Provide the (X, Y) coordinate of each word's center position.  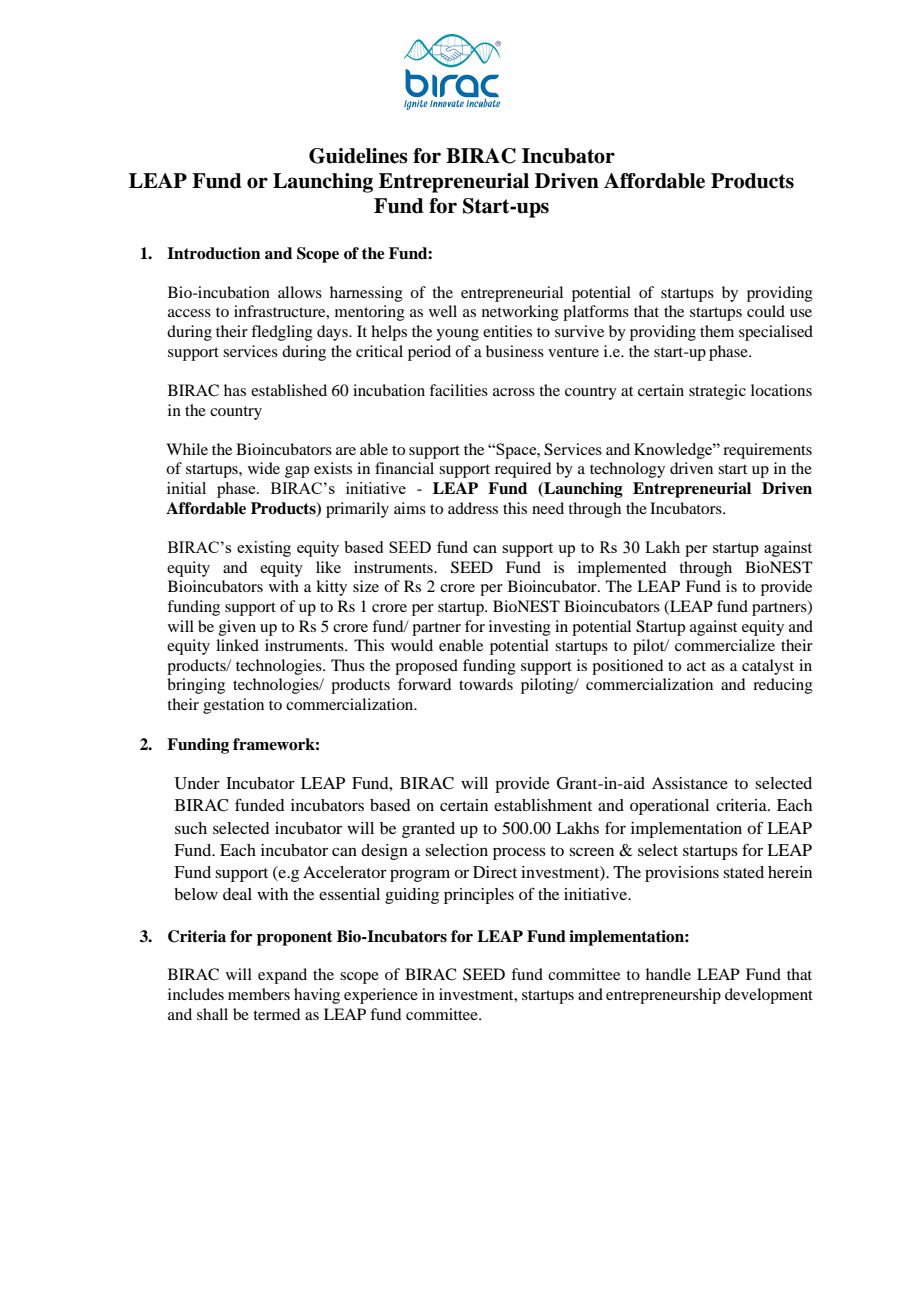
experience (381, 996)
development (769, 996)
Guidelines (358, 156)
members (259, 994)
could (766, 311)
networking (520, 313)
